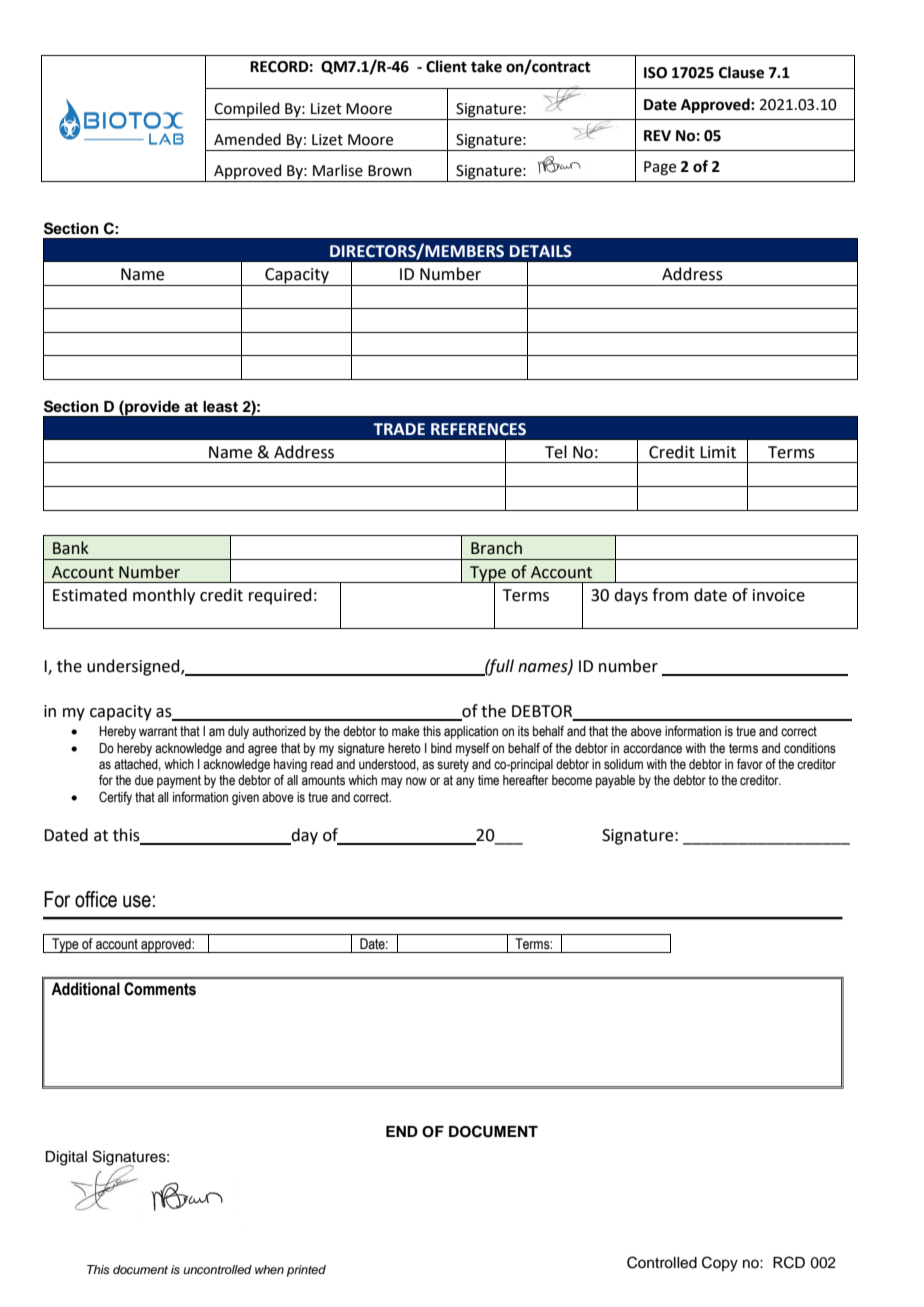  I want to click on Client, so click(446, 66).
